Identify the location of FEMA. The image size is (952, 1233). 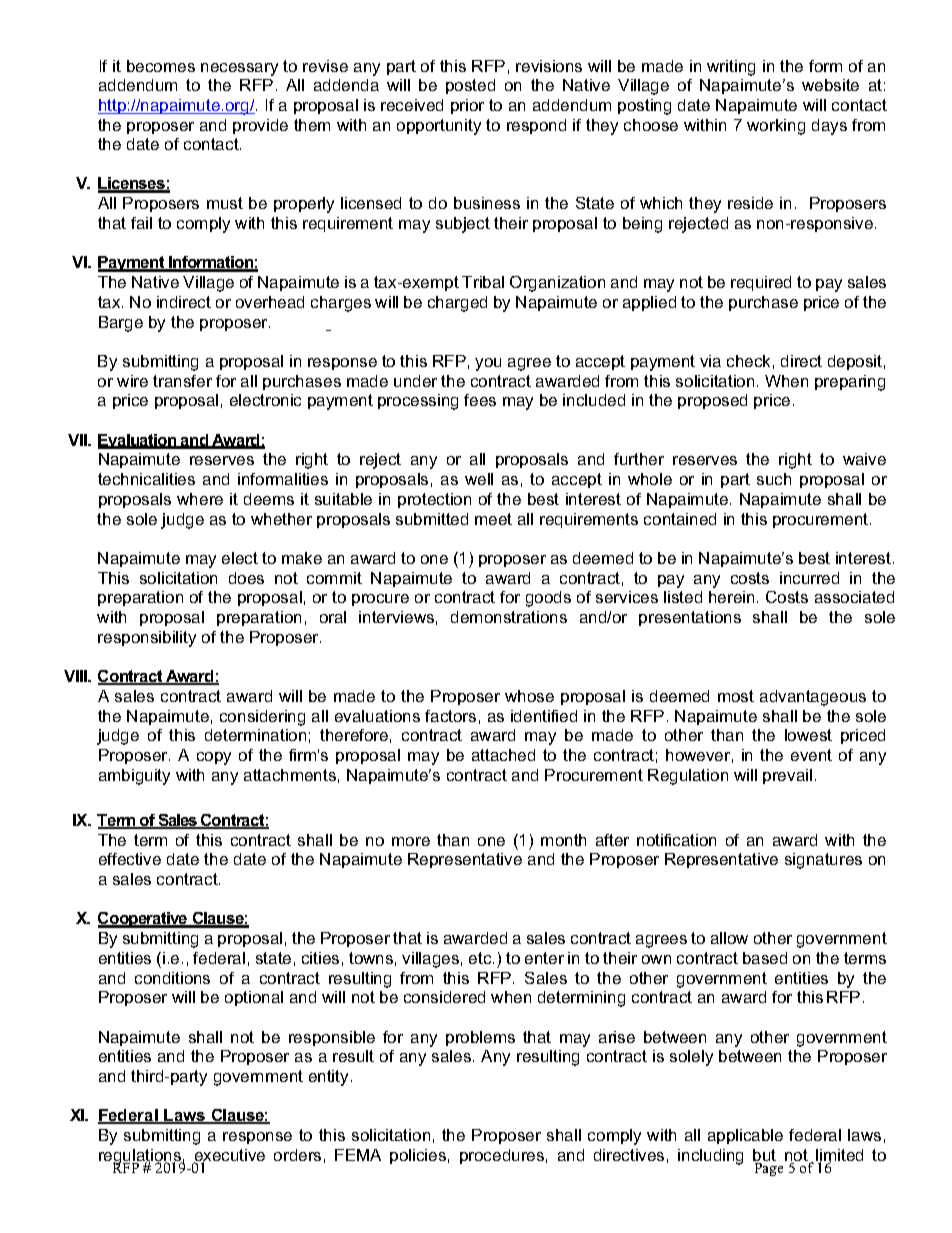
(358, 1155).
